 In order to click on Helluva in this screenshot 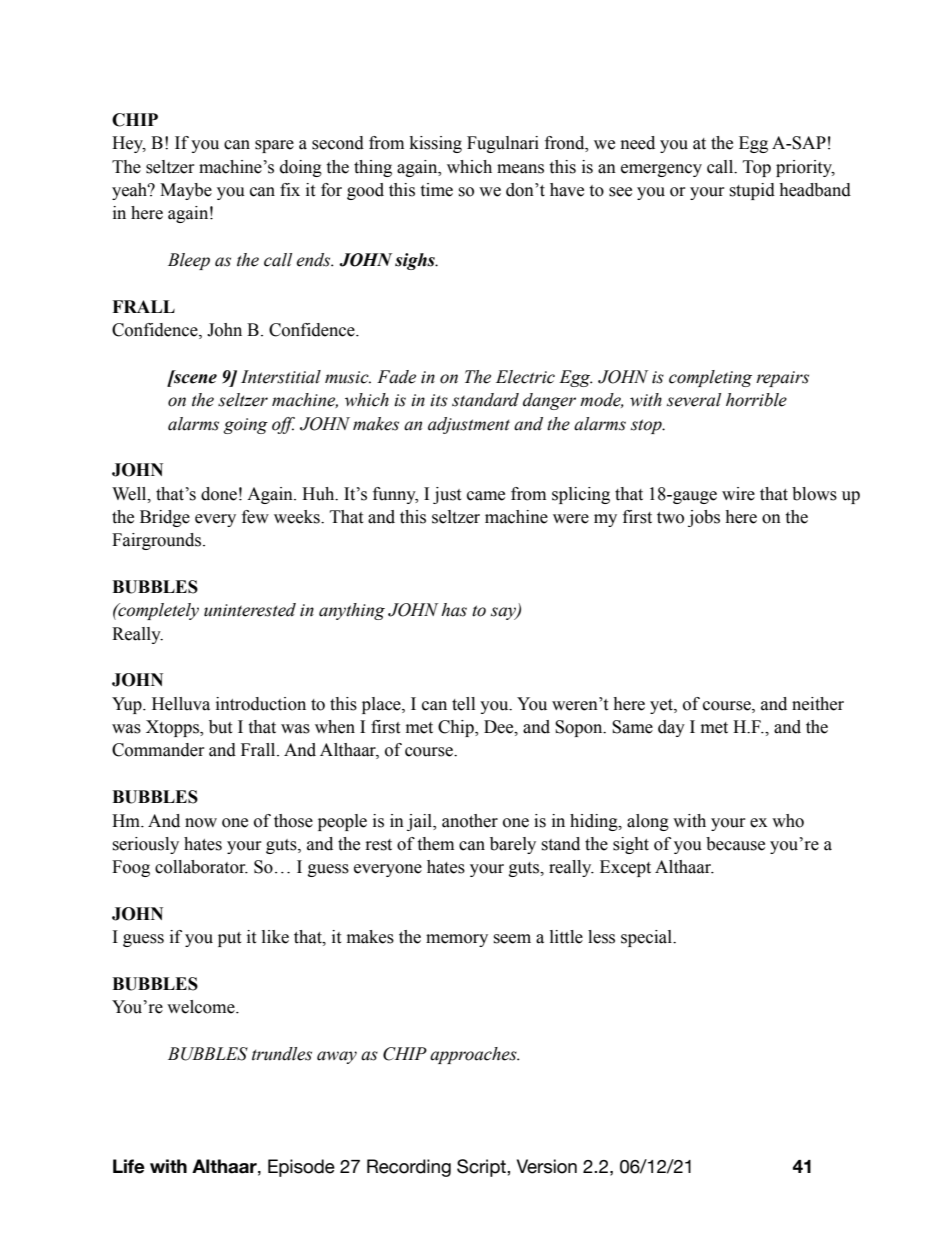, I will do `click(181, 704)`.
